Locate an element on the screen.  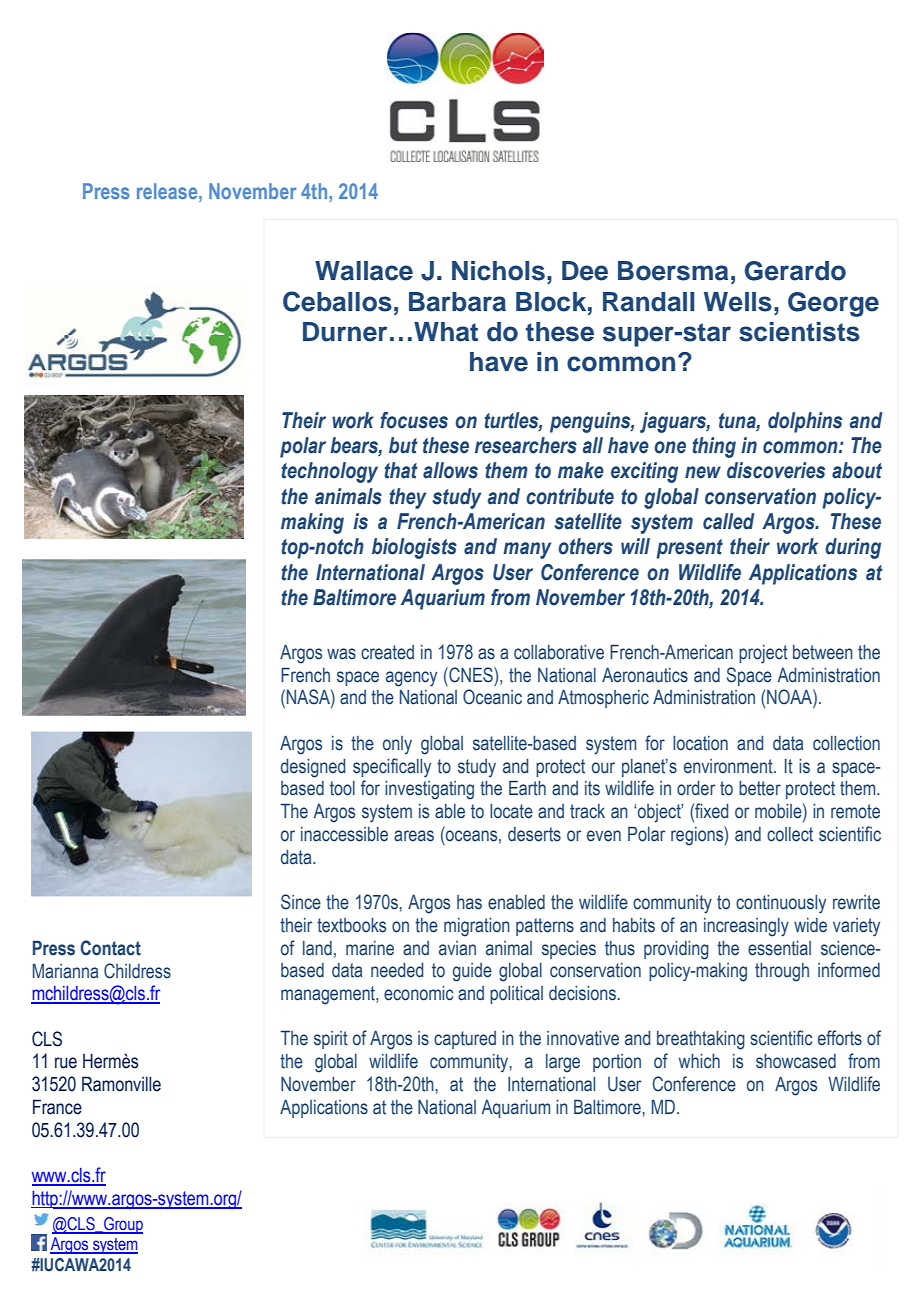
agency is located at coordinates (411, 679).
